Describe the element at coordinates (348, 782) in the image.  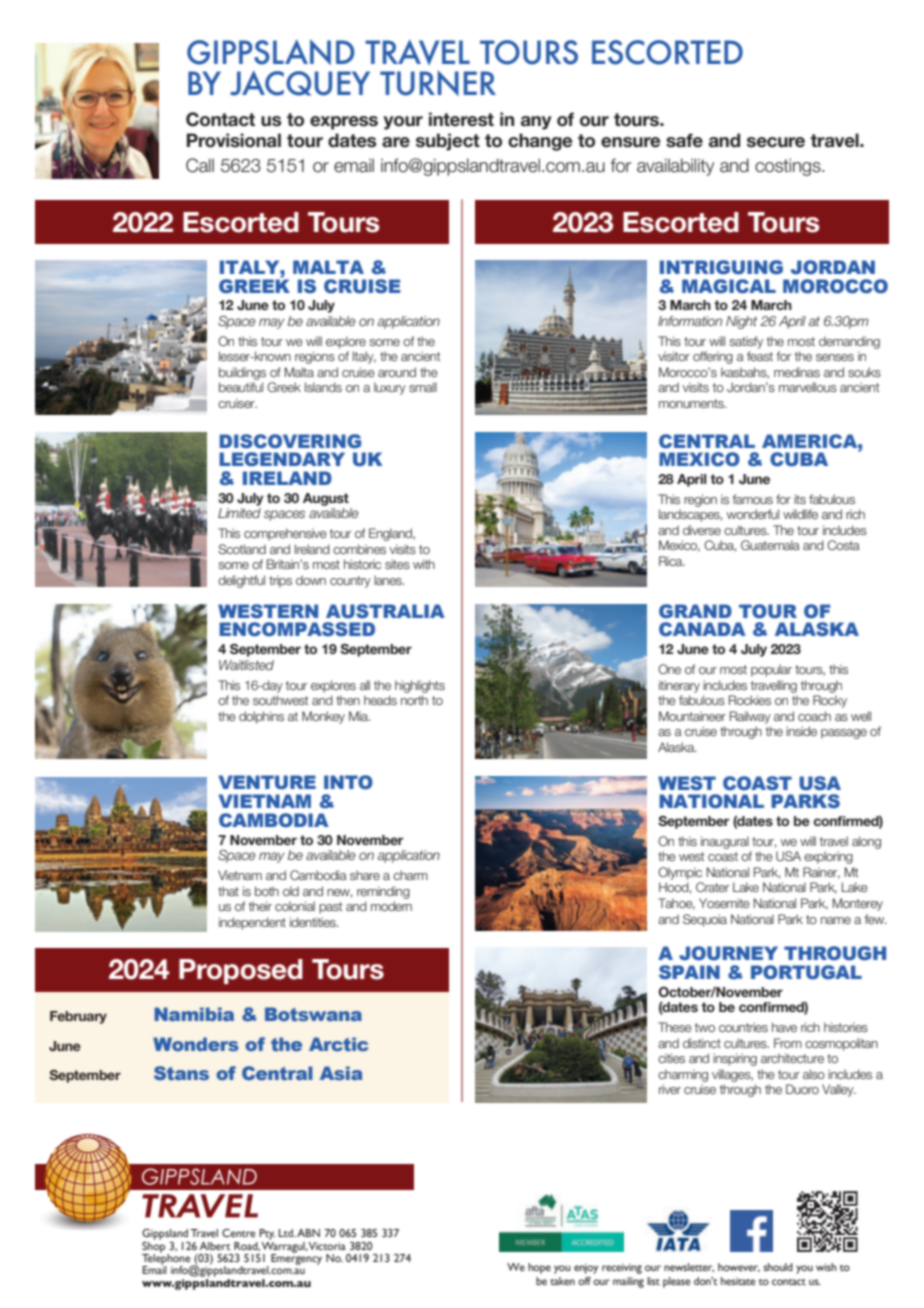
I see `INTO` at that location.
